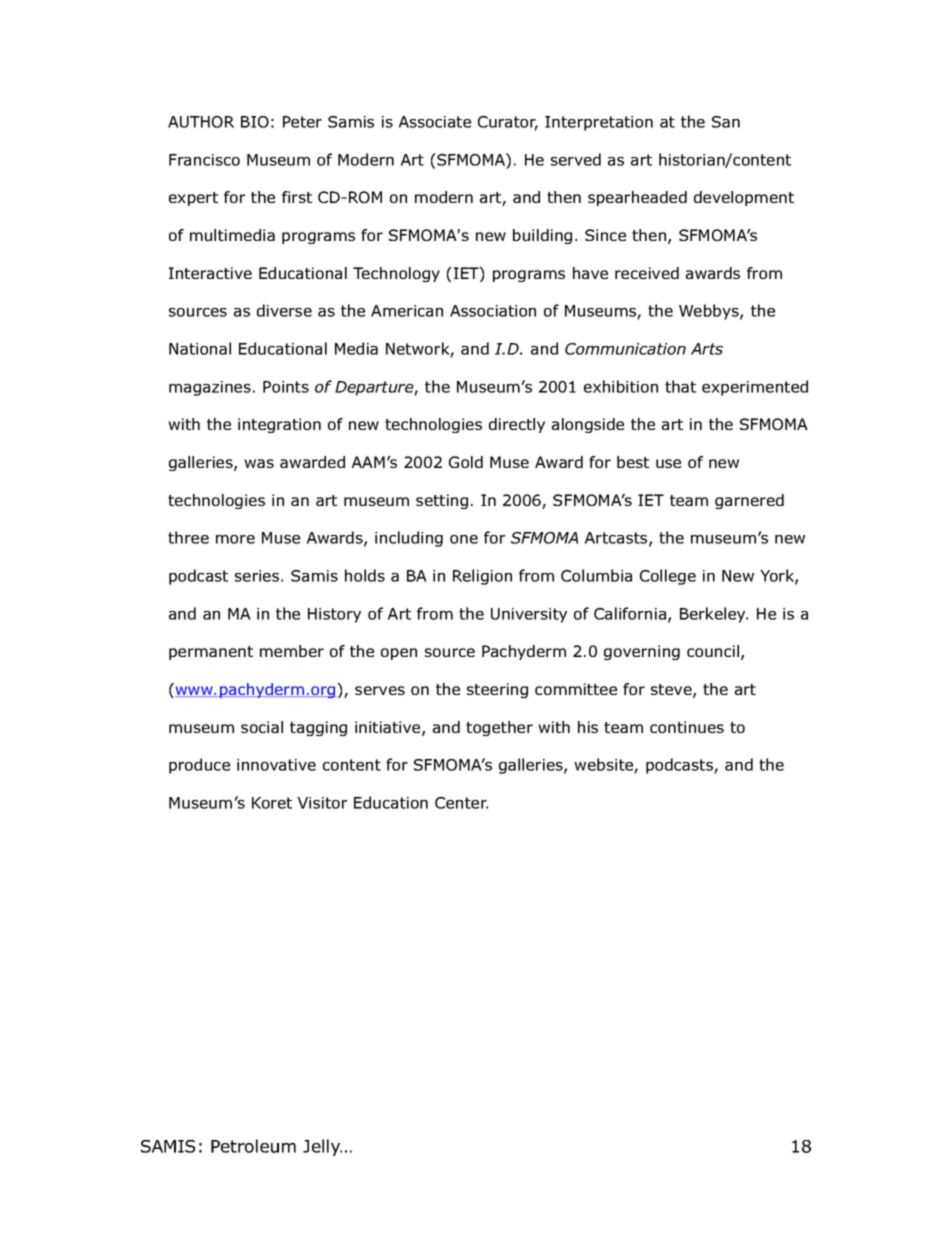  Describe the element at coordinates (726, 122) in the page. I see `San` at that location.
